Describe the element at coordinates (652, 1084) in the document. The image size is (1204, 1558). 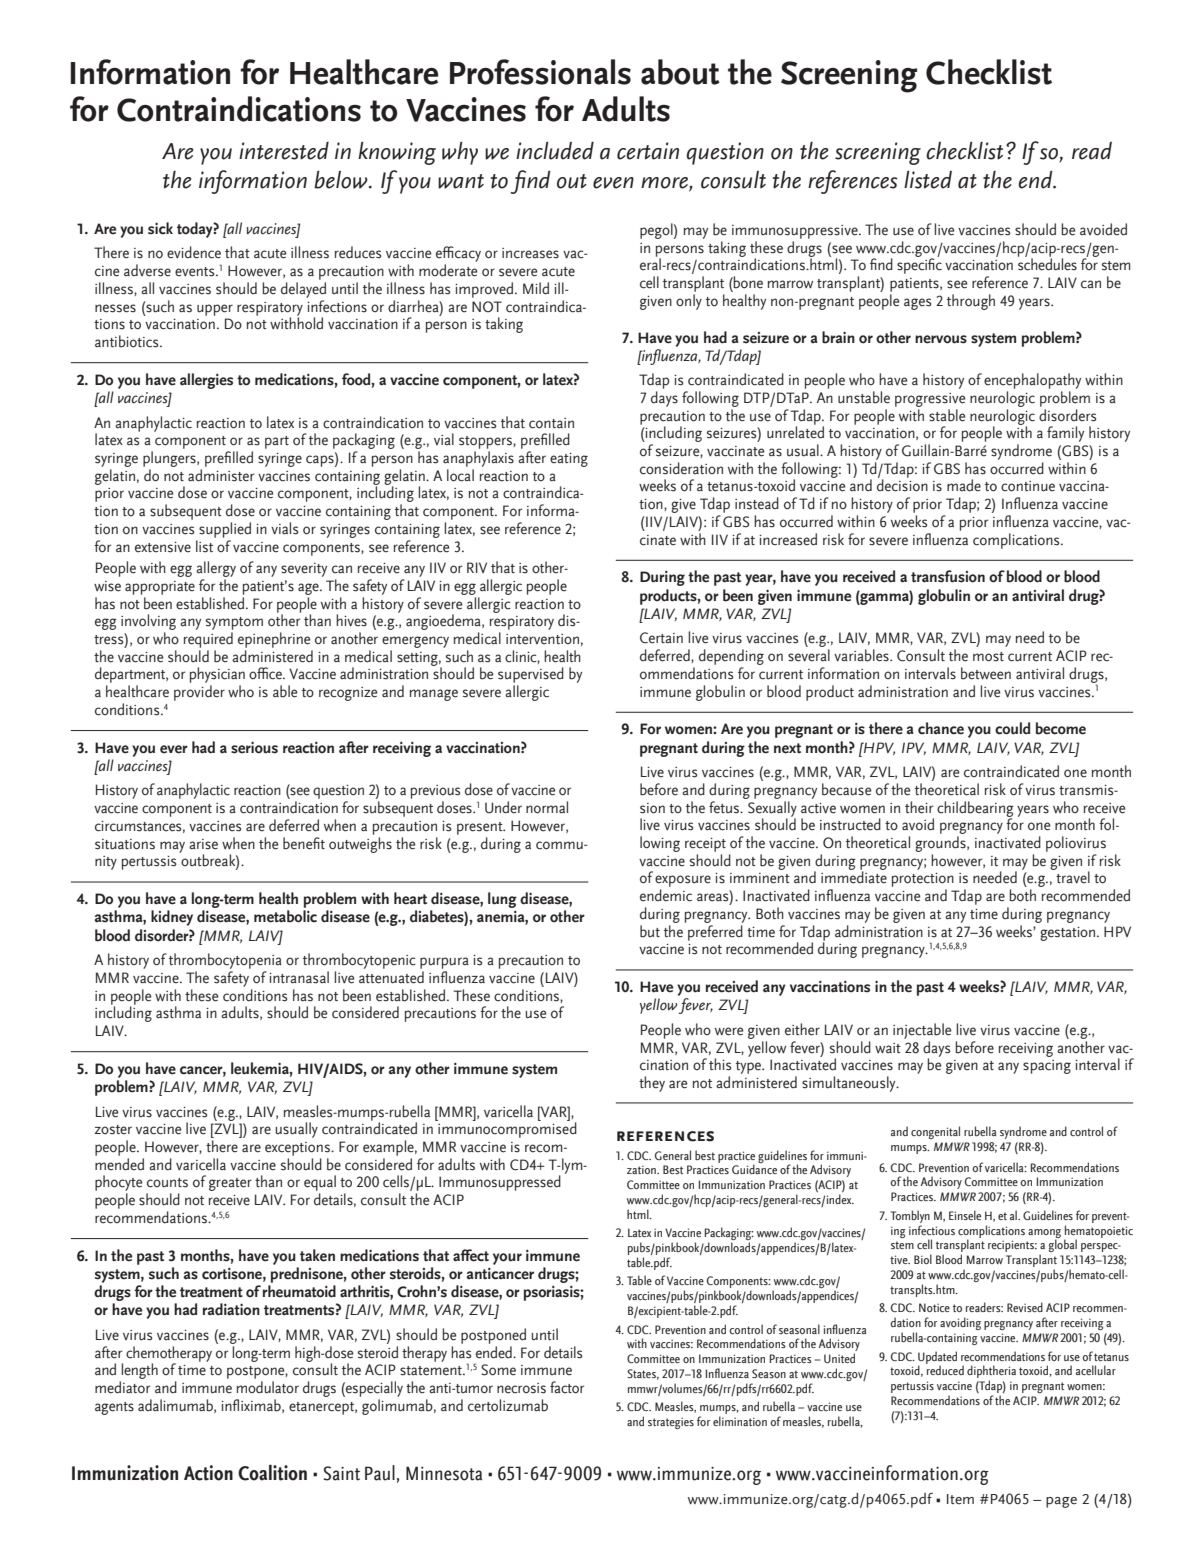
I see `they` at that location.
